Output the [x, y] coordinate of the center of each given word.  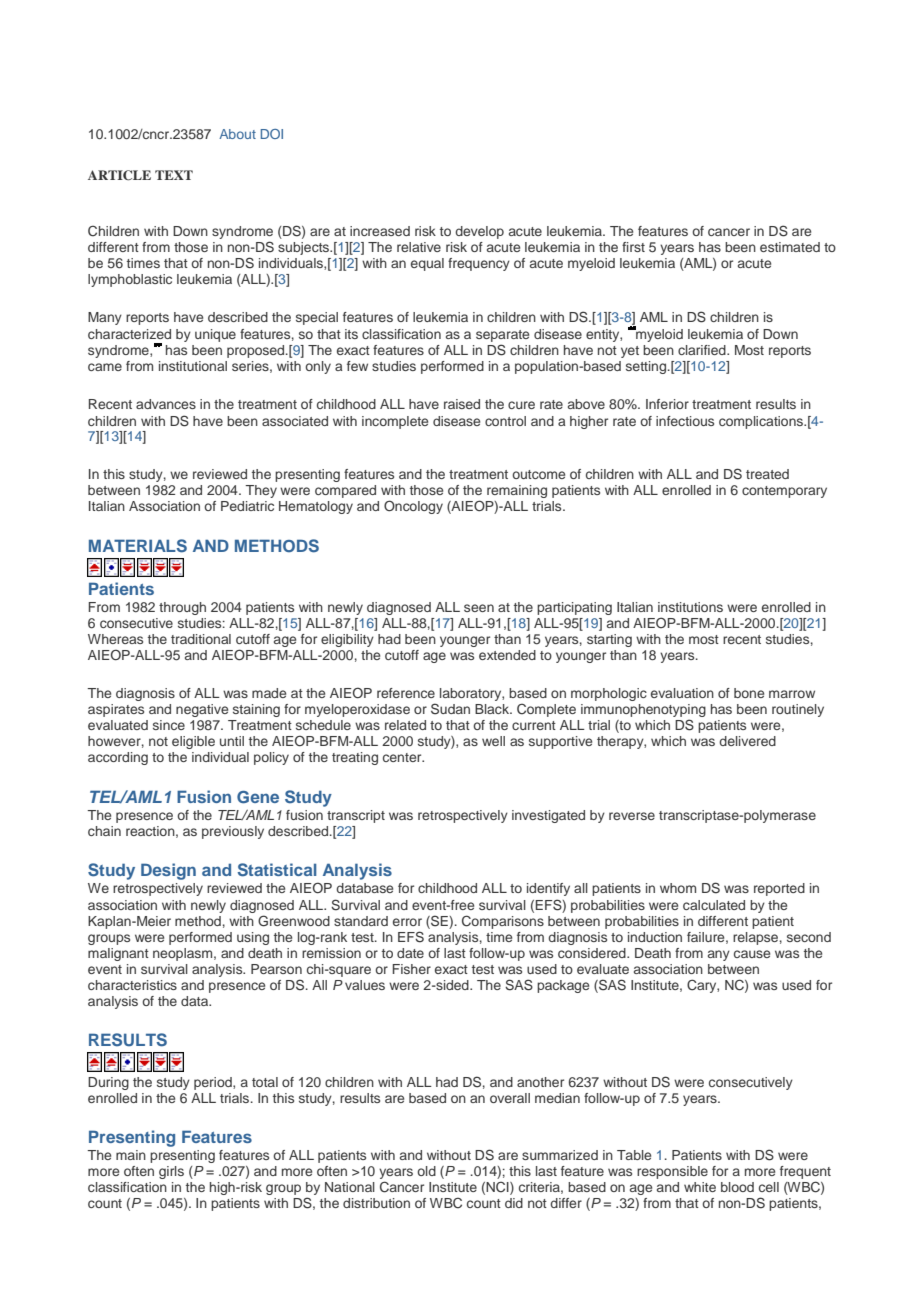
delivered [747, 741]
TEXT [174, 175]
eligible [193, 742]
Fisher [412, 969]
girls [171, 1172]
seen [479, 608]
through [182, 608]
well [493, 741]
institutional [193, 366]
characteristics [132, 985]
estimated [790, 247]
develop [479, 232]
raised [462, 404]
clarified [703, 350]
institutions [690, 607]
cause [752, 954]
